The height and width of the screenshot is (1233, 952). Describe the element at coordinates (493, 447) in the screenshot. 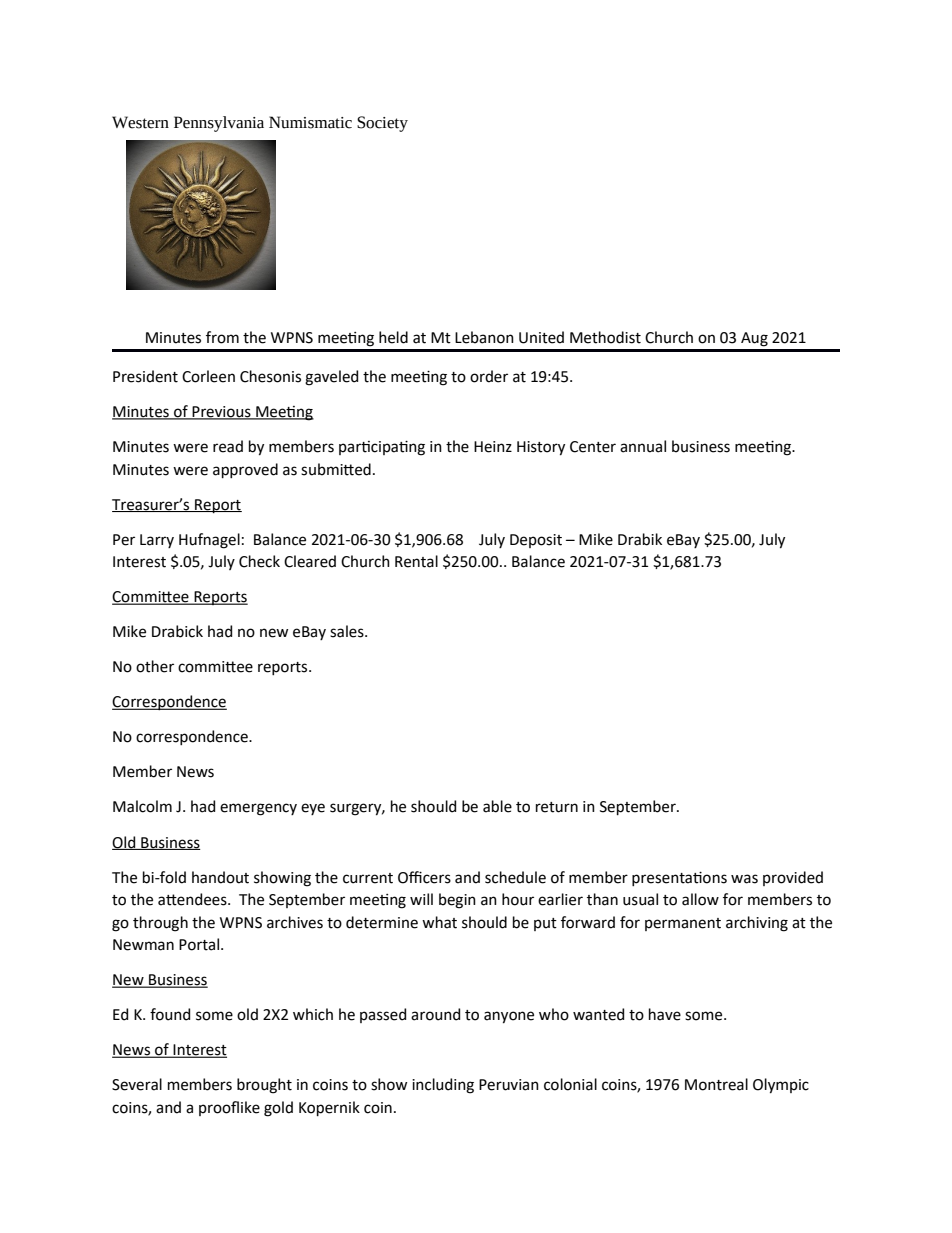

I see `Heinz` at that location.
